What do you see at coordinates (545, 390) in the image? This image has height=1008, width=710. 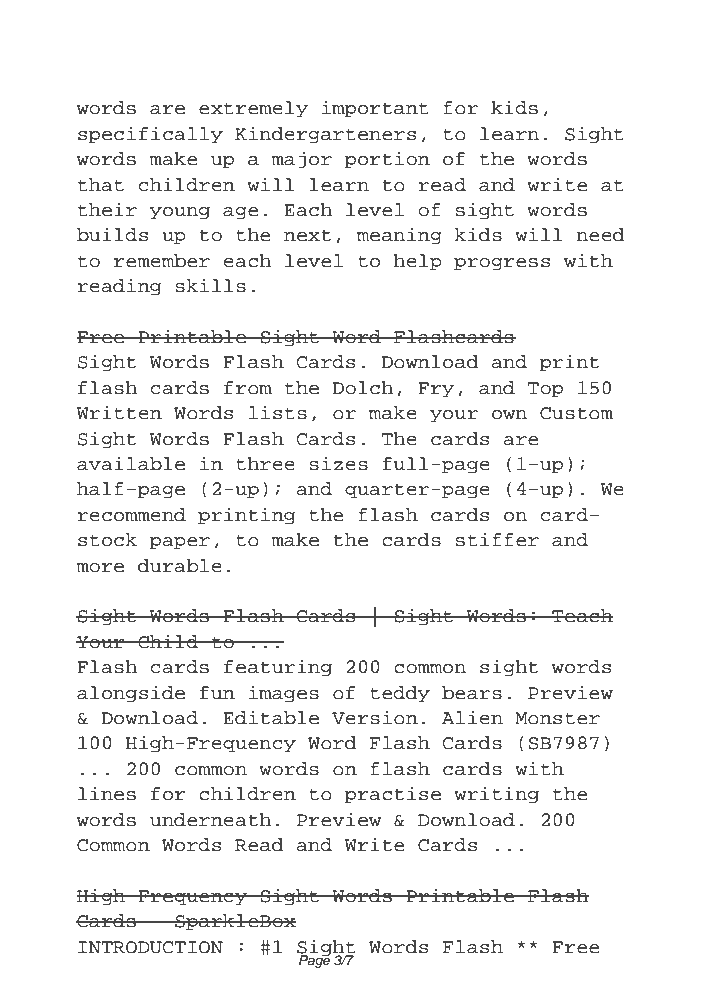 I see `Top` at bounding box center [545, 390].
